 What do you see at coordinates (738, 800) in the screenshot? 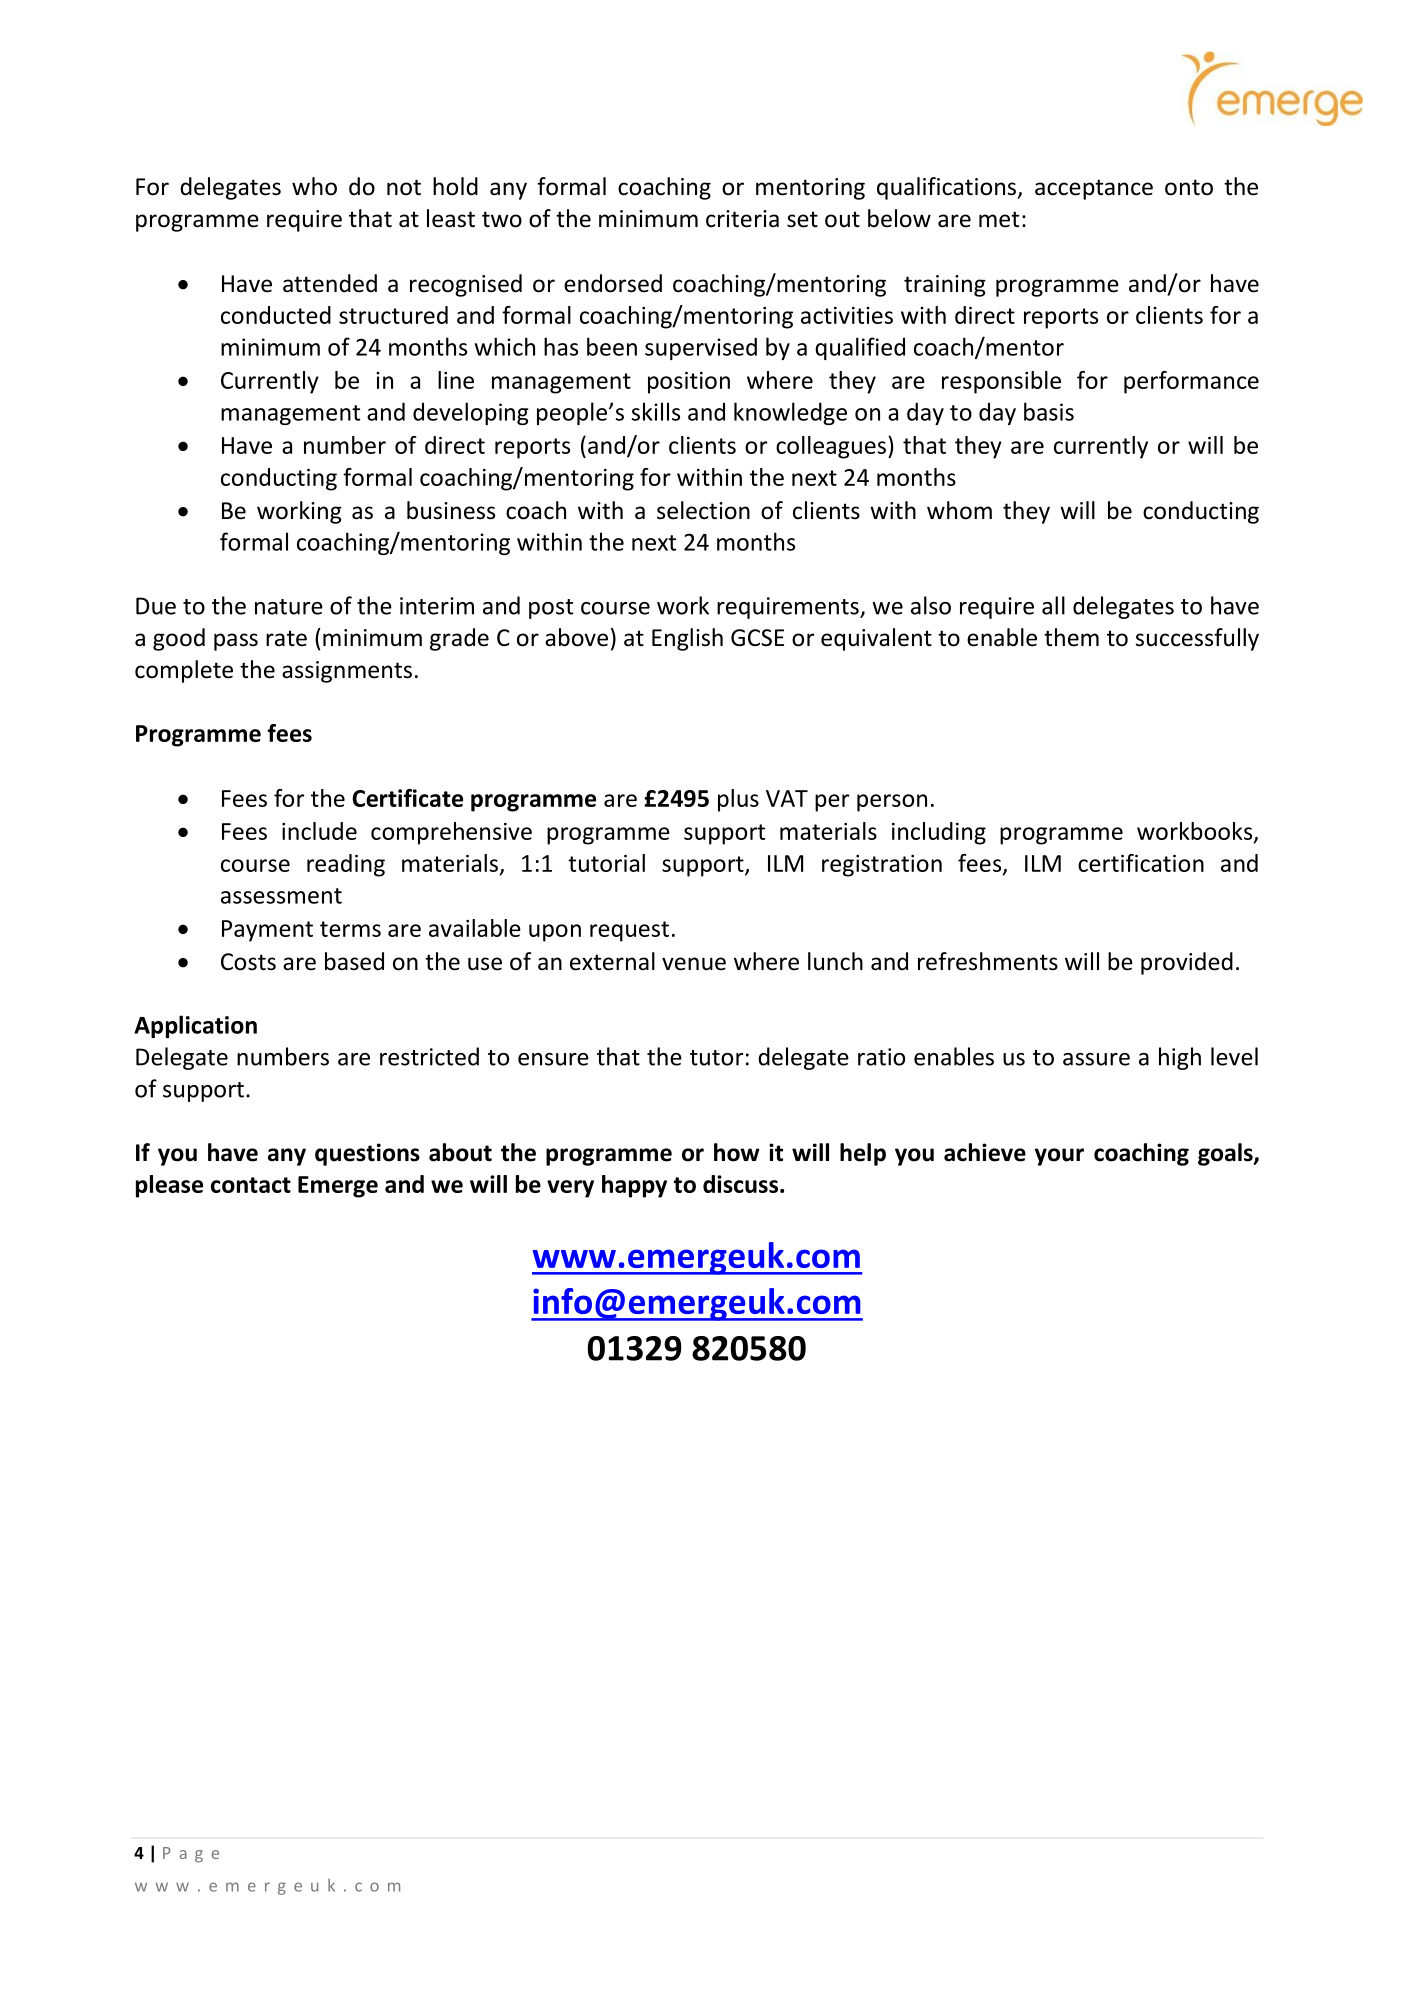
I see `plus` at bounding box center [738, 800].
